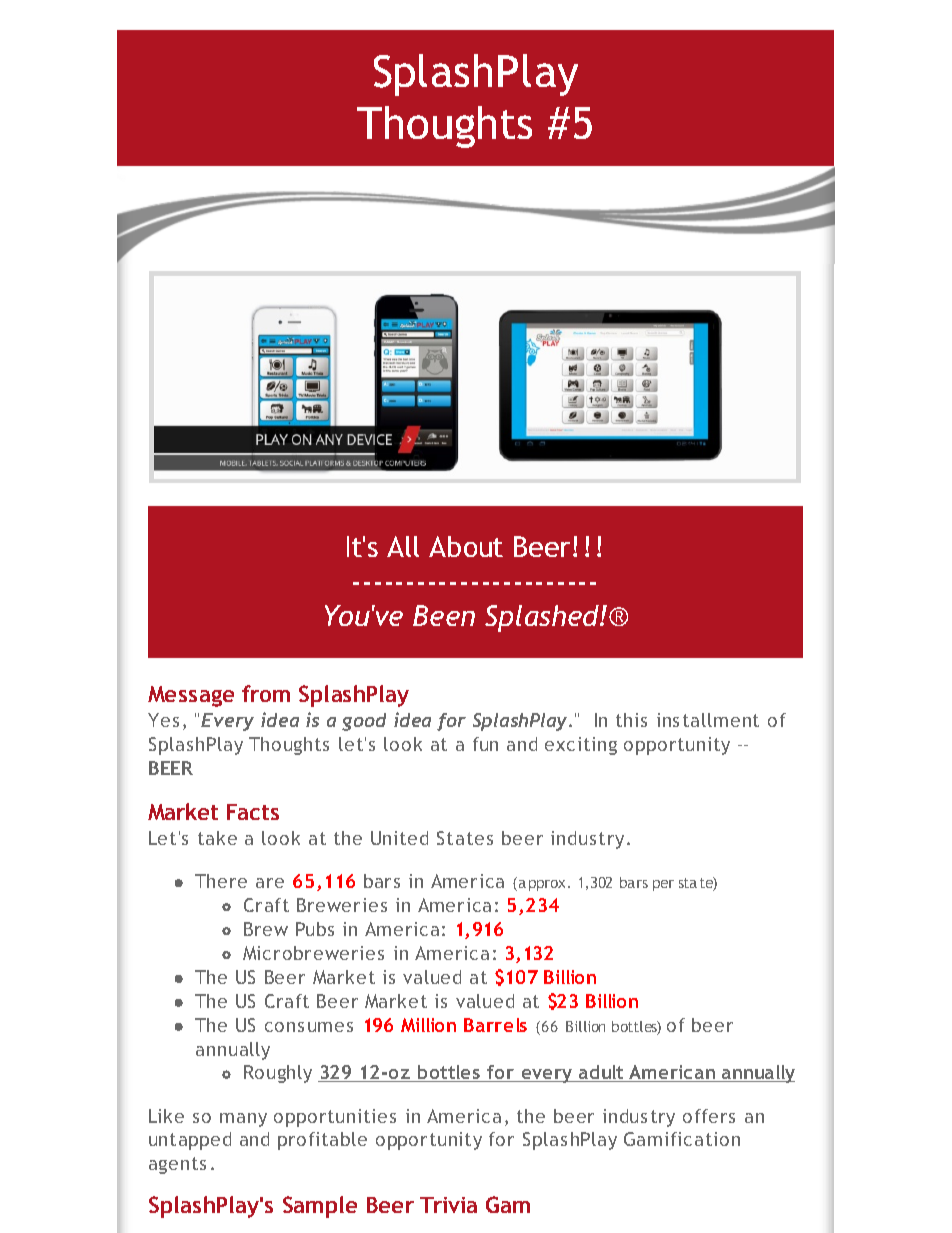 Image resolution: width=952 pixels, height=1233 pixels. Describe the element at coordinates (581, 746) in the screenshot. I see `exciting` at that location.
